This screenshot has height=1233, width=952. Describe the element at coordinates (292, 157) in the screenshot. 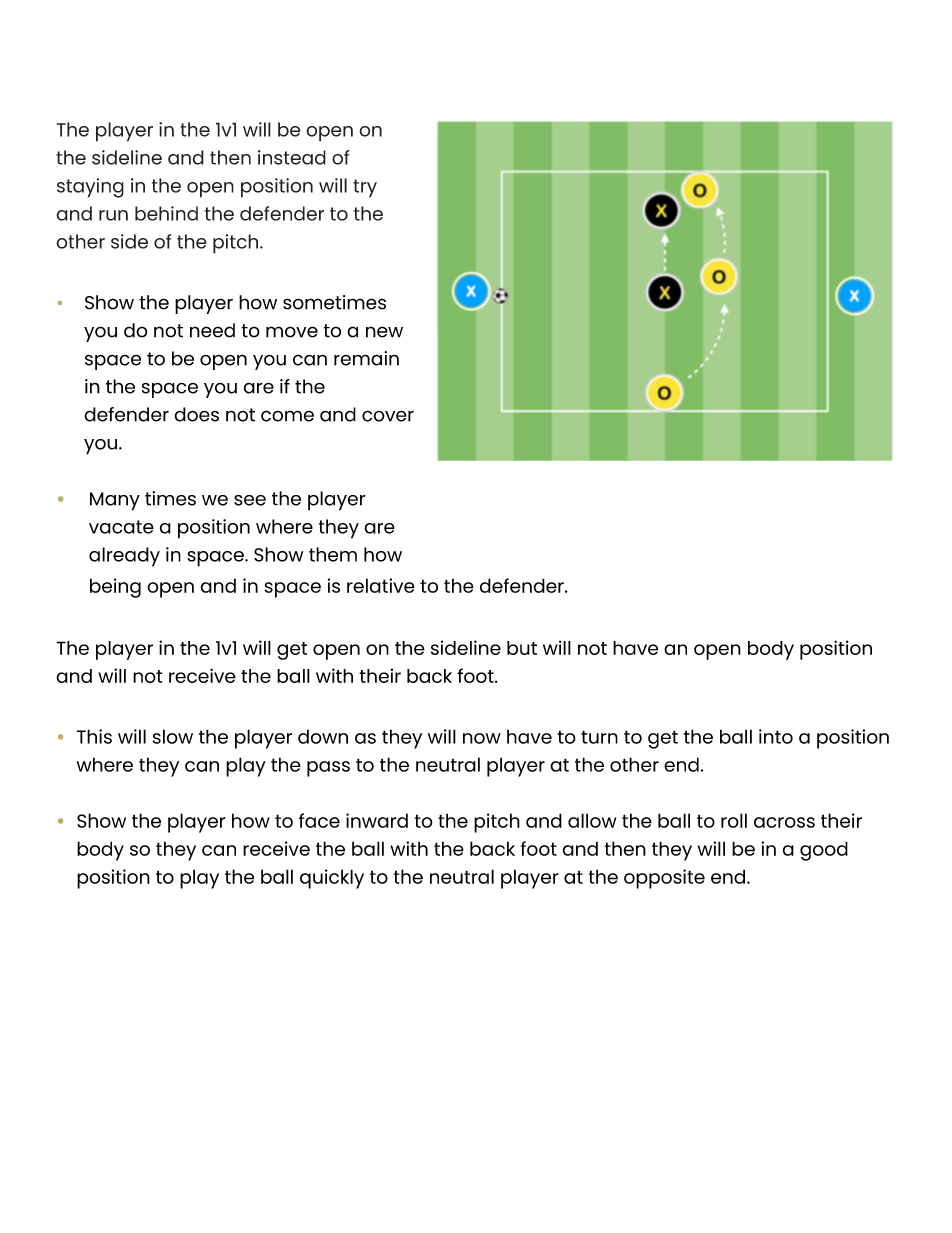

I see `instead` at that location.
